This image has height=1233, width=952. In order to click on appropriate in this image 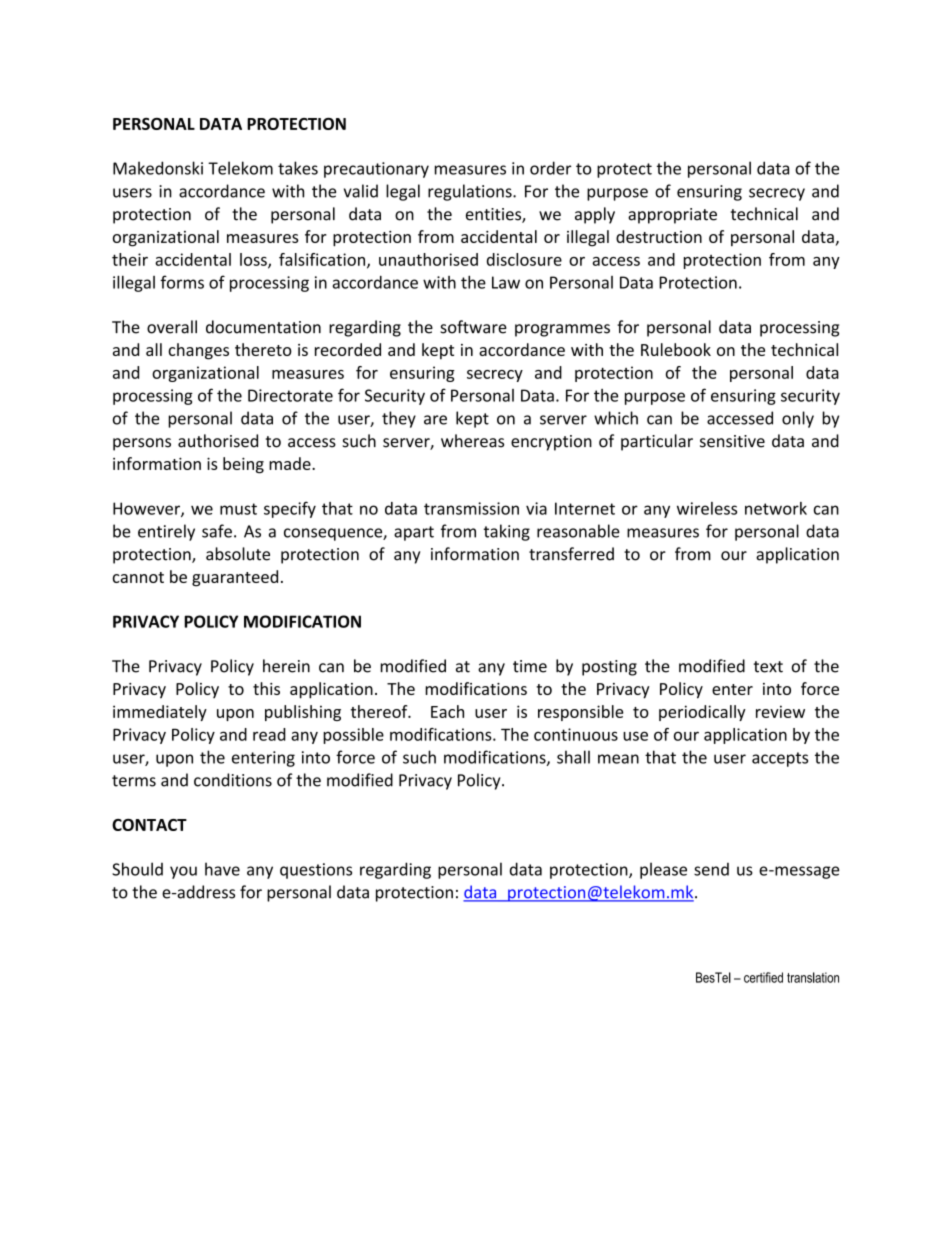, I will do `click(672, 216)`.
